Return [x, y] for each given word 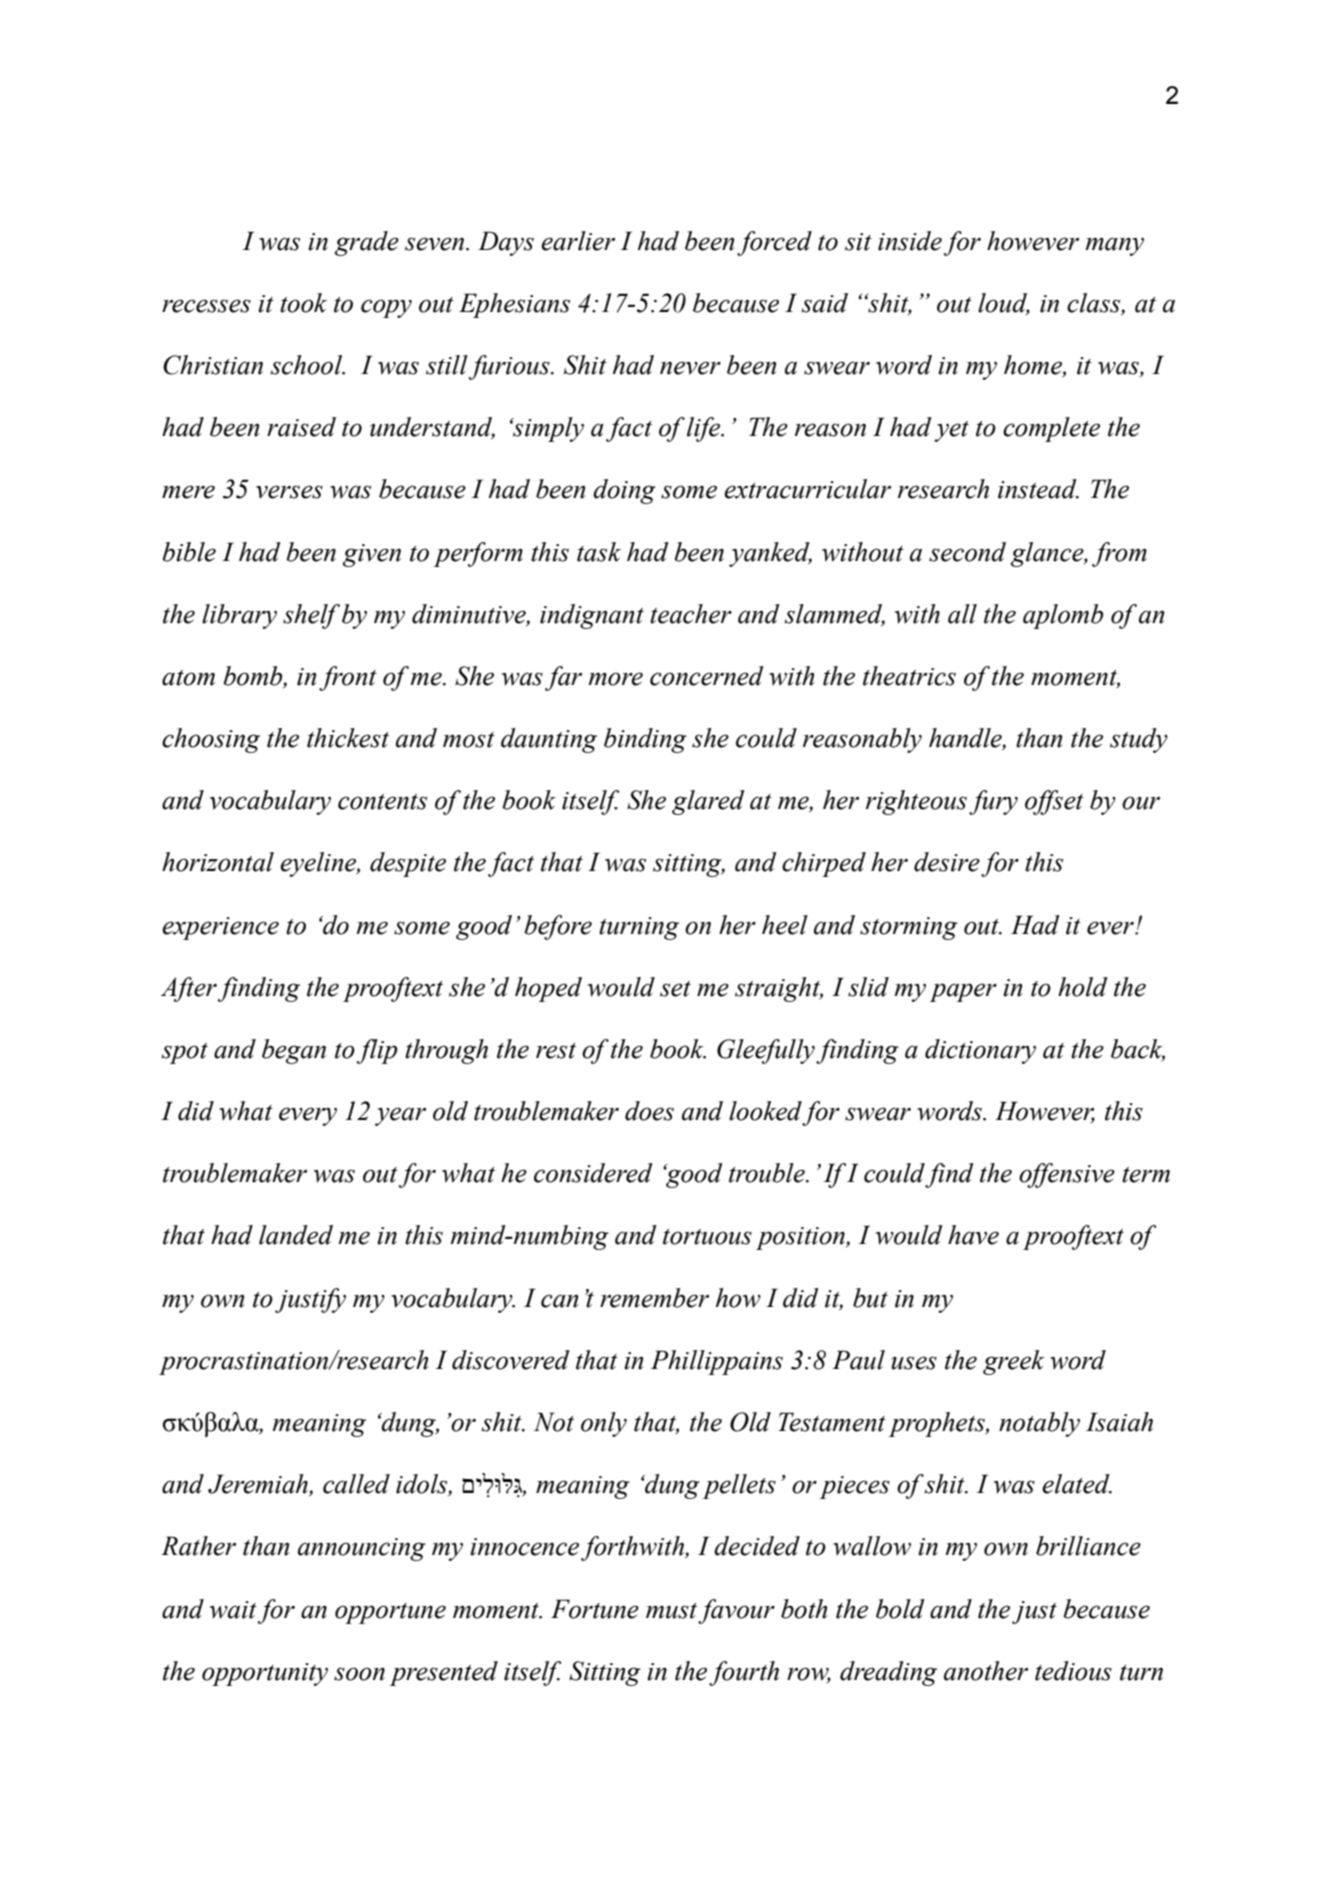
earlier [578, 241]
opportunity [265, 1674]
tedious [1073, 1671]
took [303, 303]
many [1115, 246]
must [671, 1611]
